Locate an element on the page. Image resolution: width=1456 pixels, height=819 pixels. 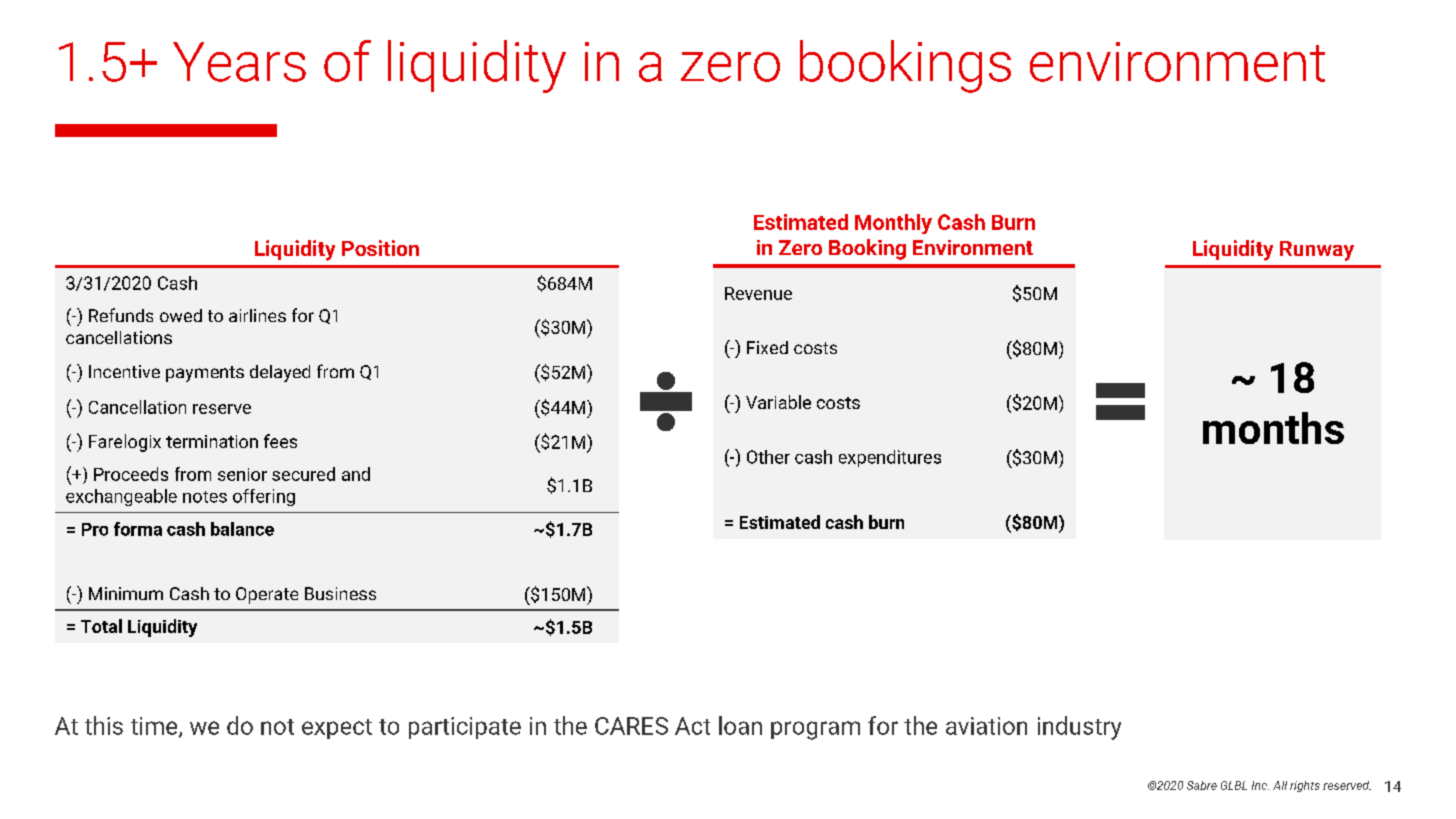
Variable is located at coordinates (778, 402).
